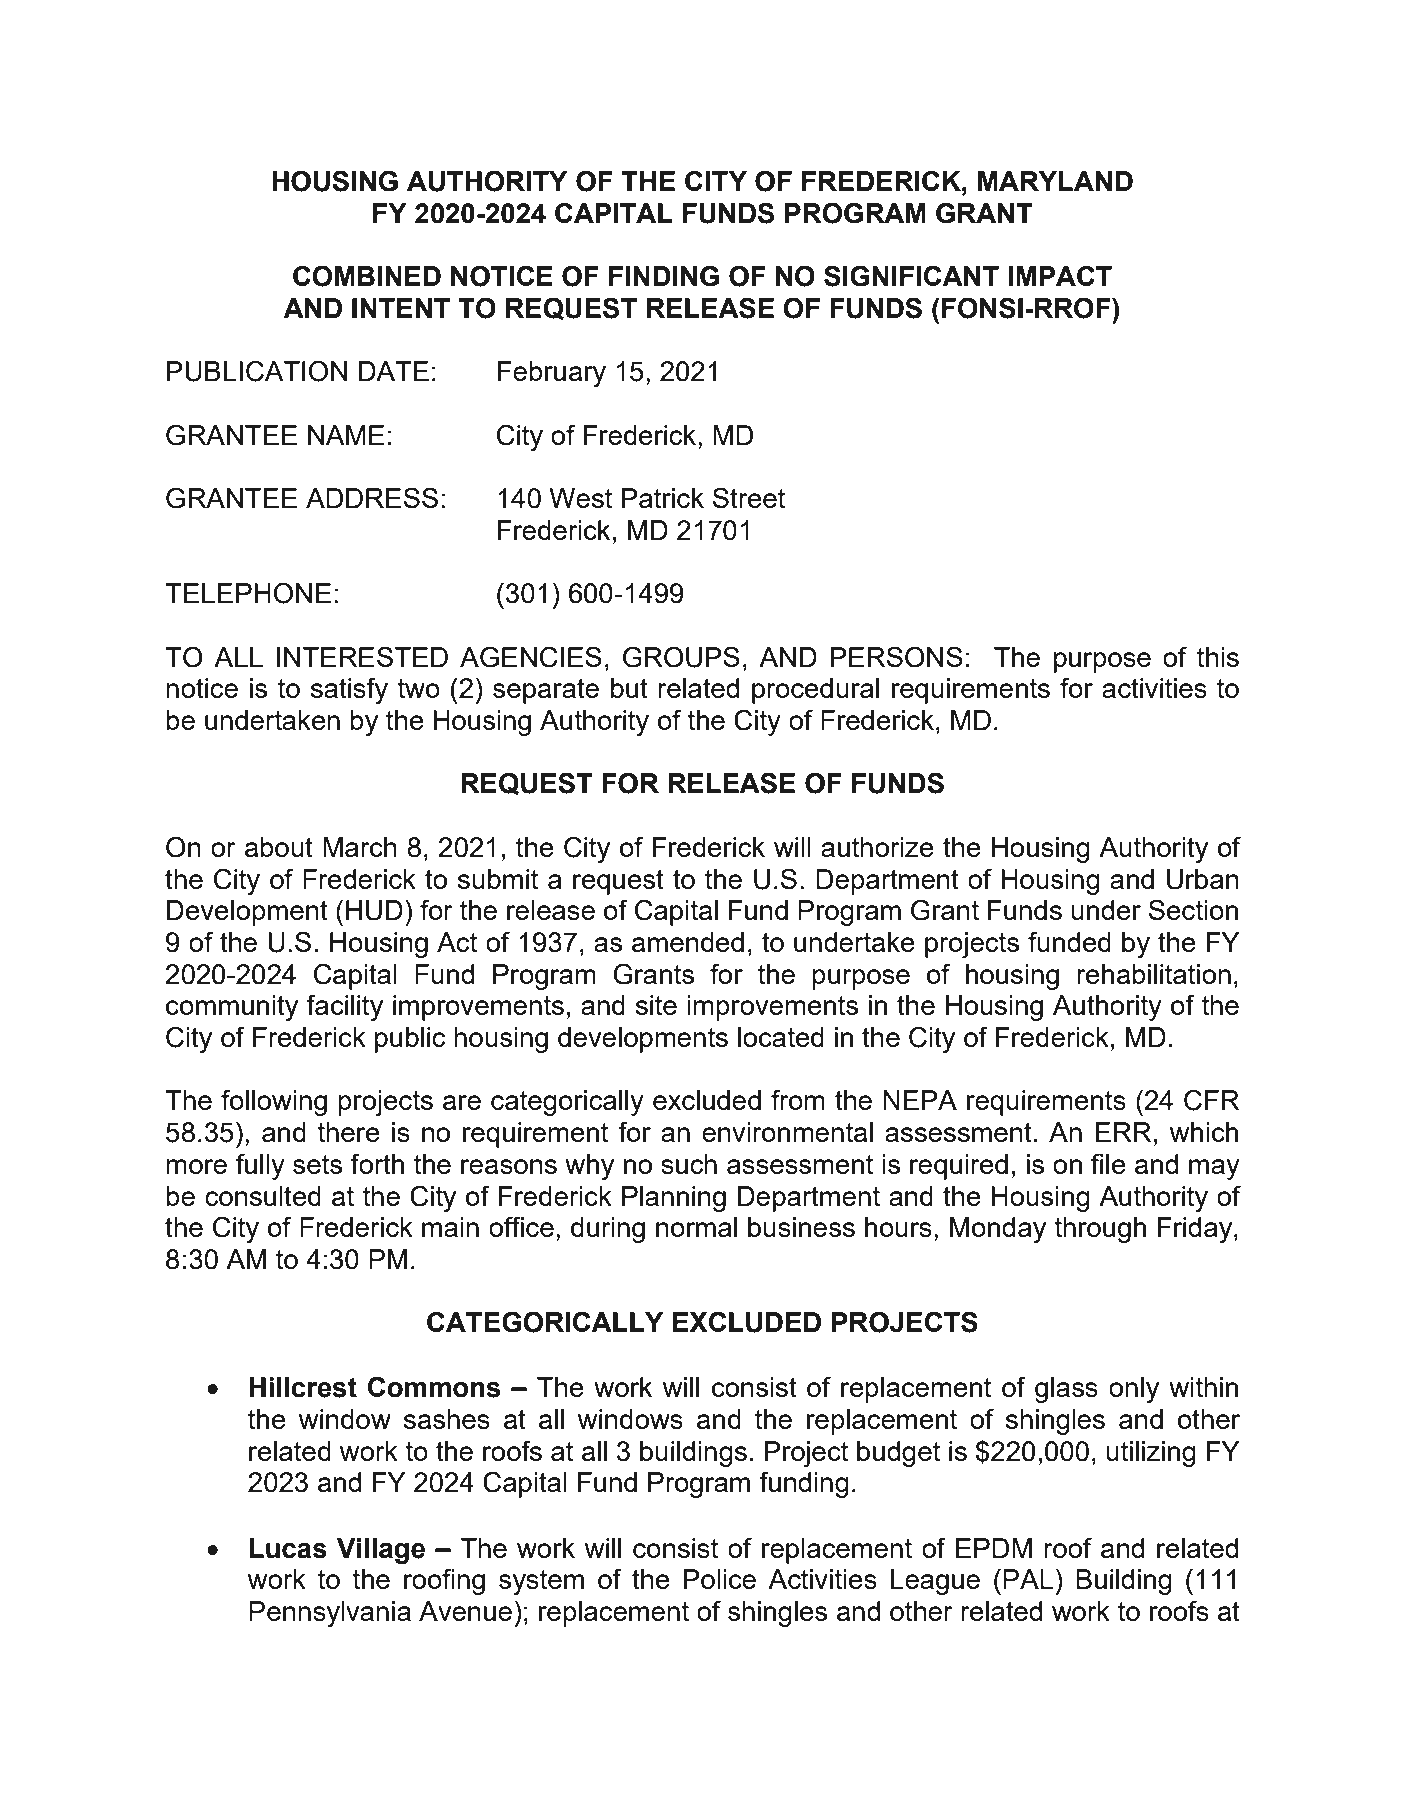 Image resolution: width=1405 pixels, height=1819 pixels. I want to click on HUD, so click(374, 910).
